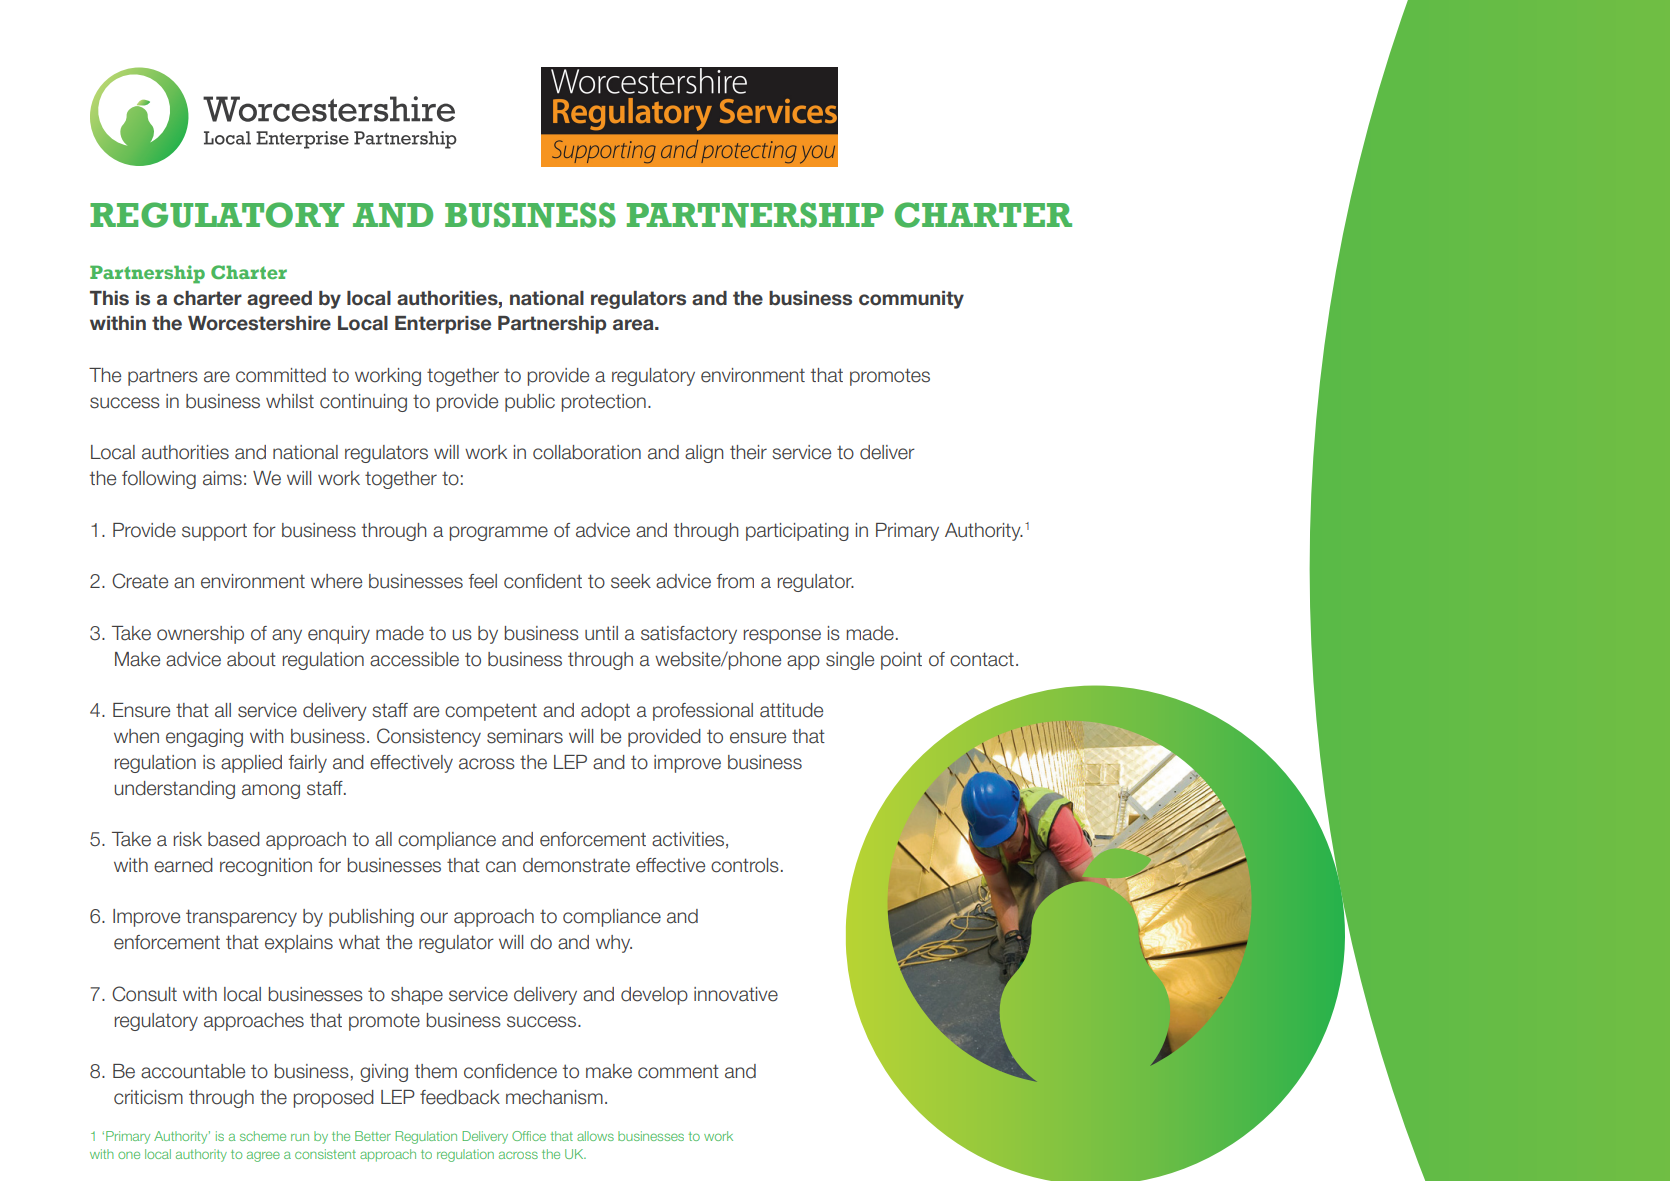  What do you see at coordinates (529, 1136) in the screenshot?
I see `Office` at bounding box center [529, 1136].
